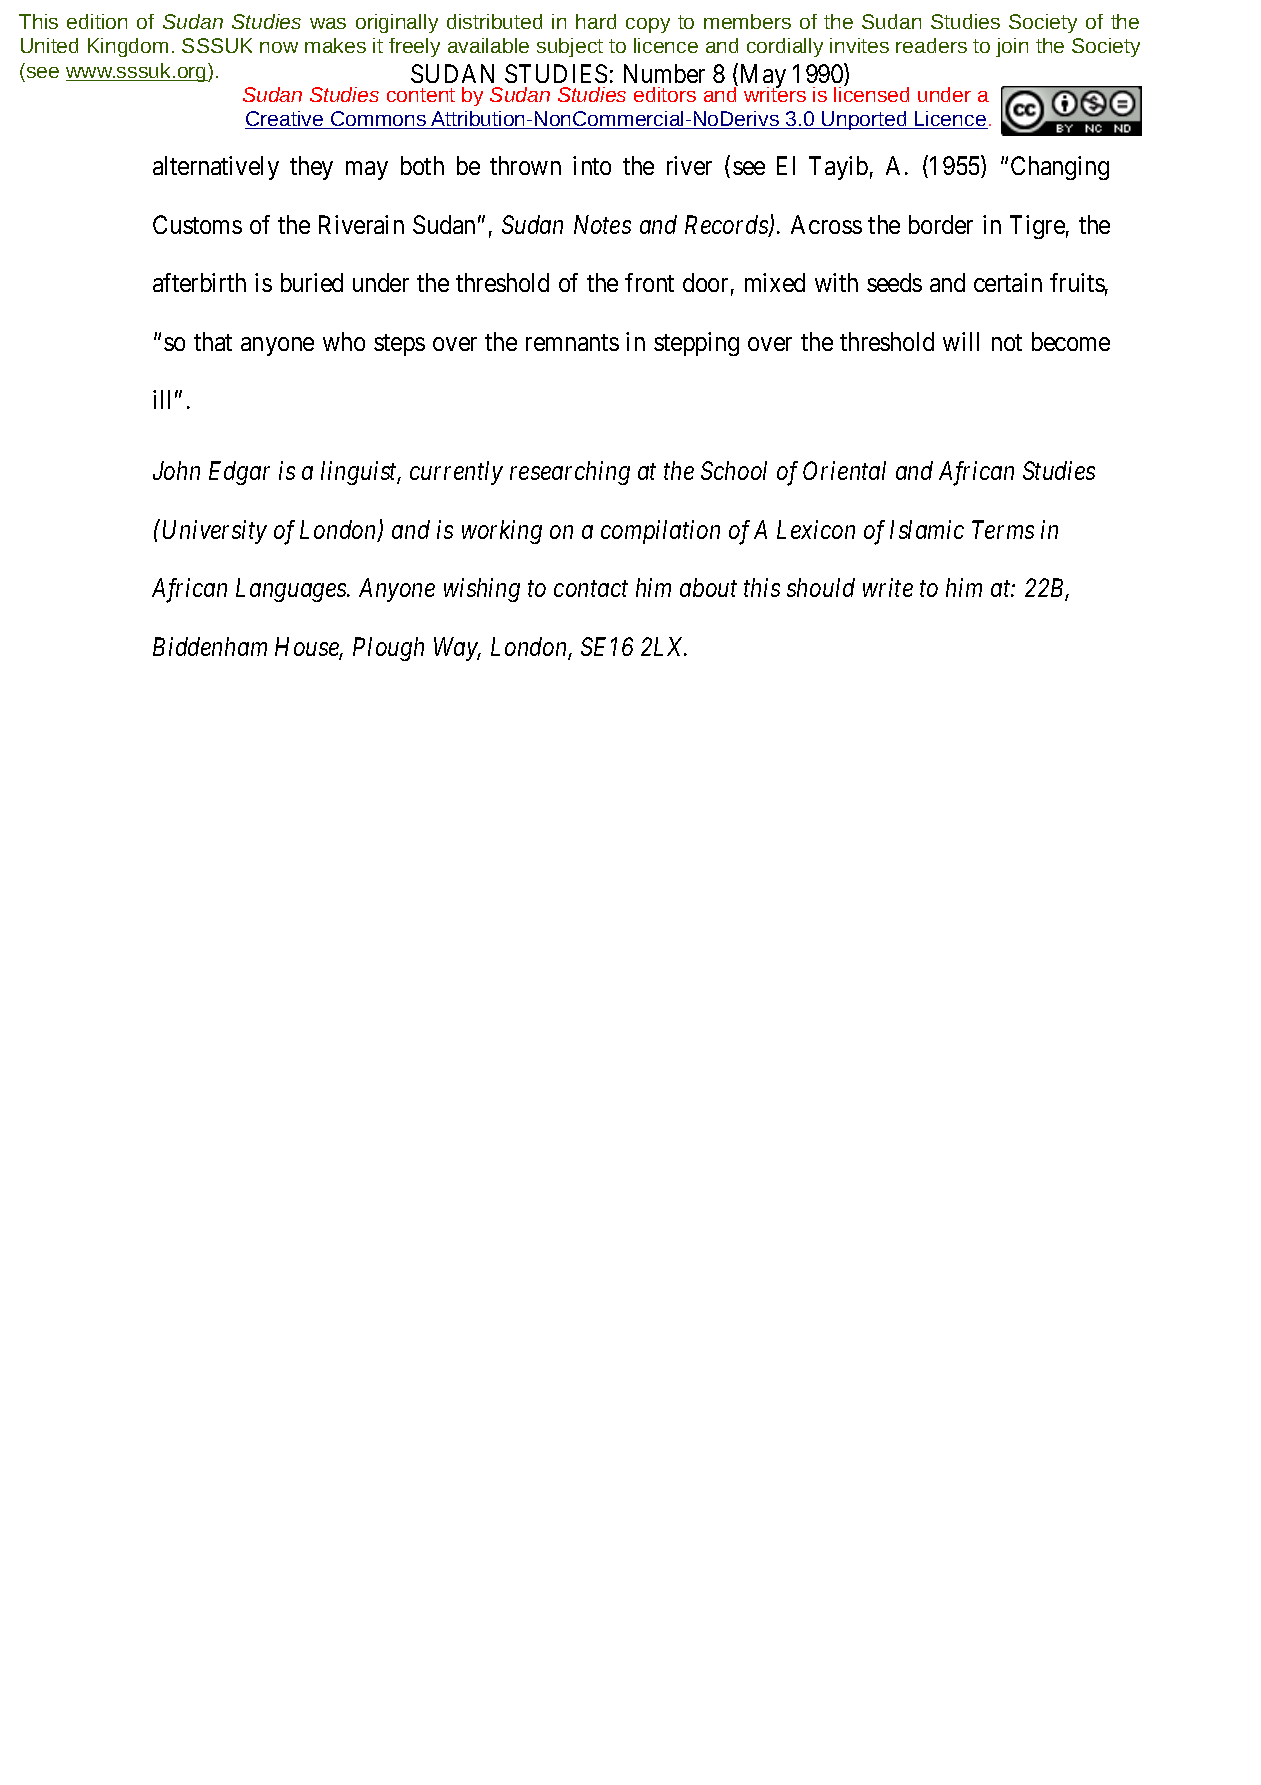  What do you see at coordinates (97, 21) in the image?
I see `edition` at bounding box center [97, 21].
